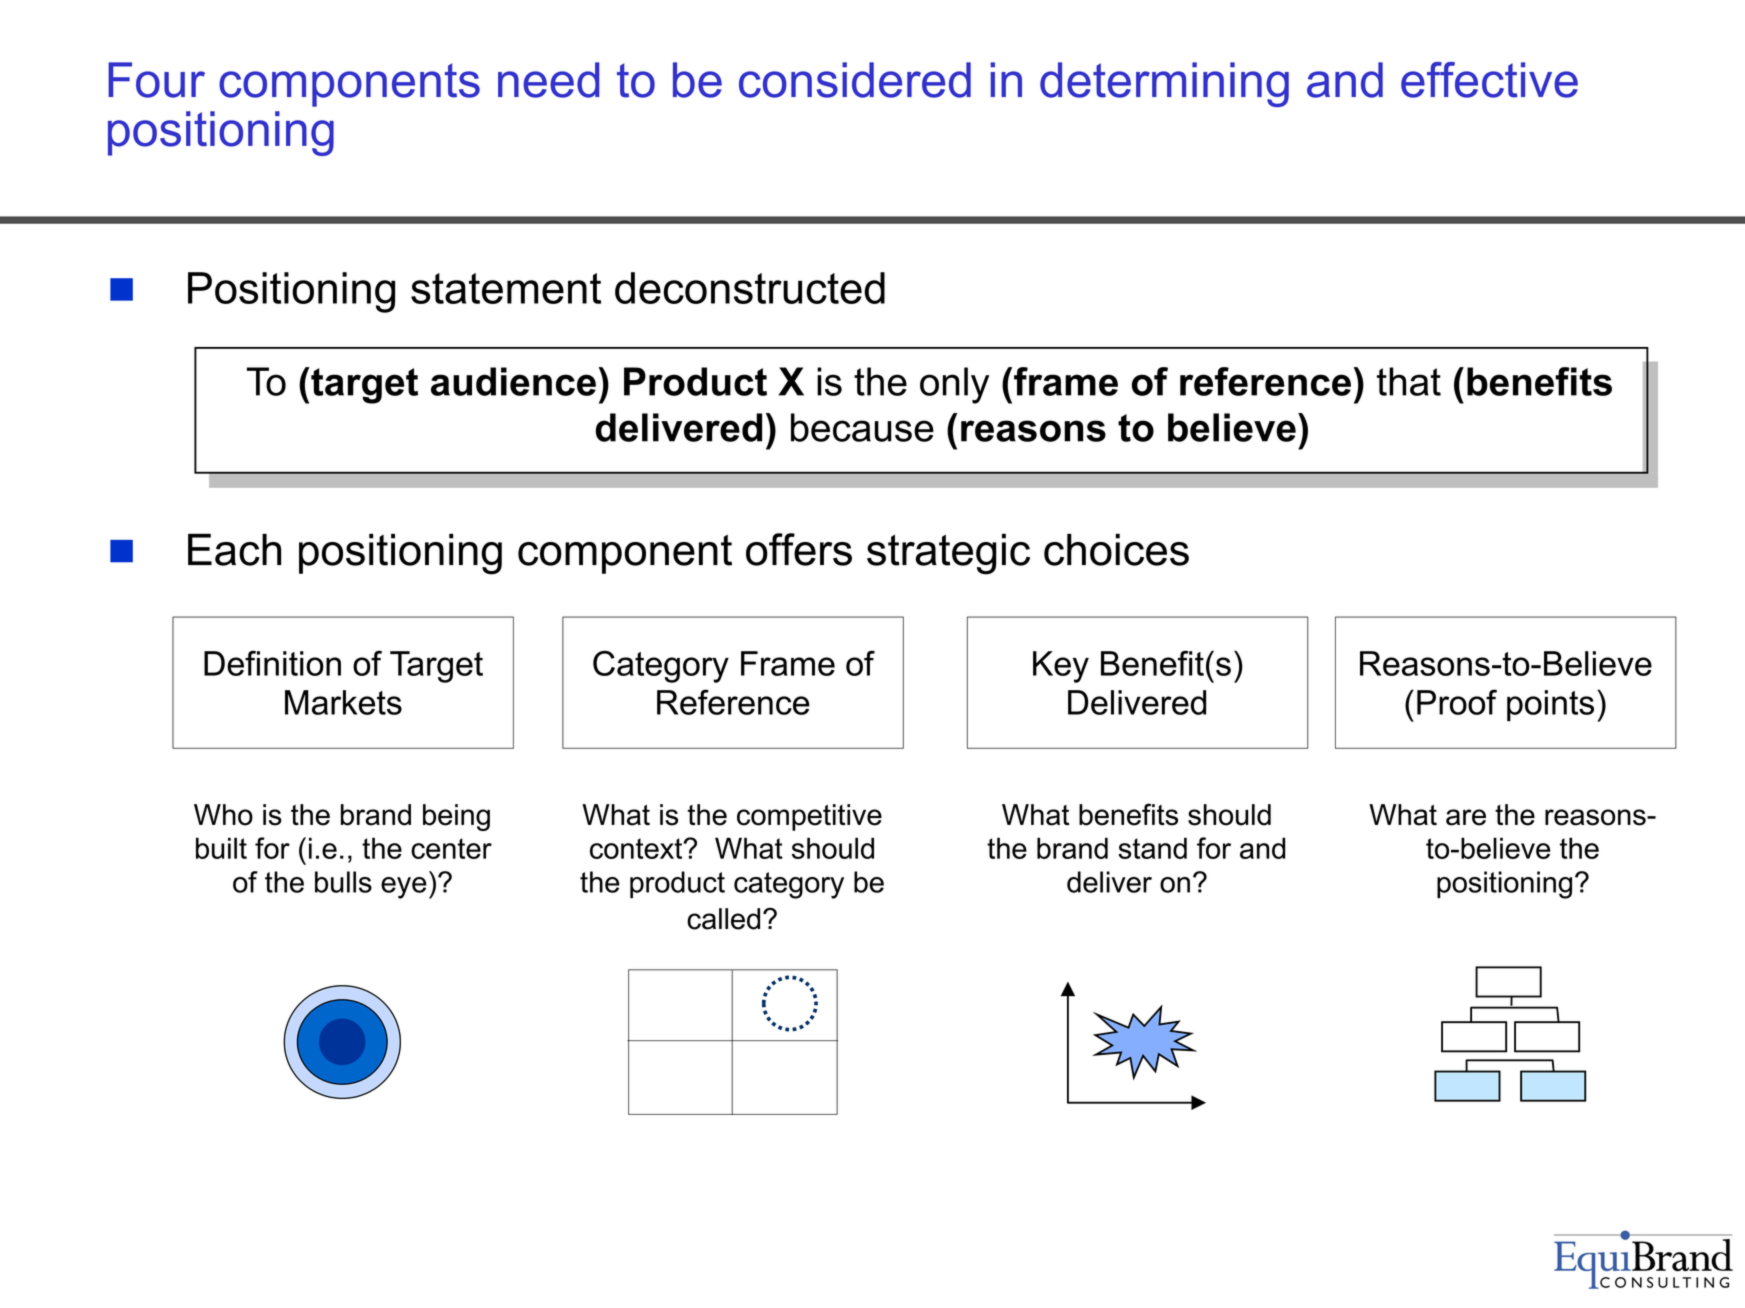 The width and height of the page is (1745, 1308). I want to click on only, so click(954, 385).
